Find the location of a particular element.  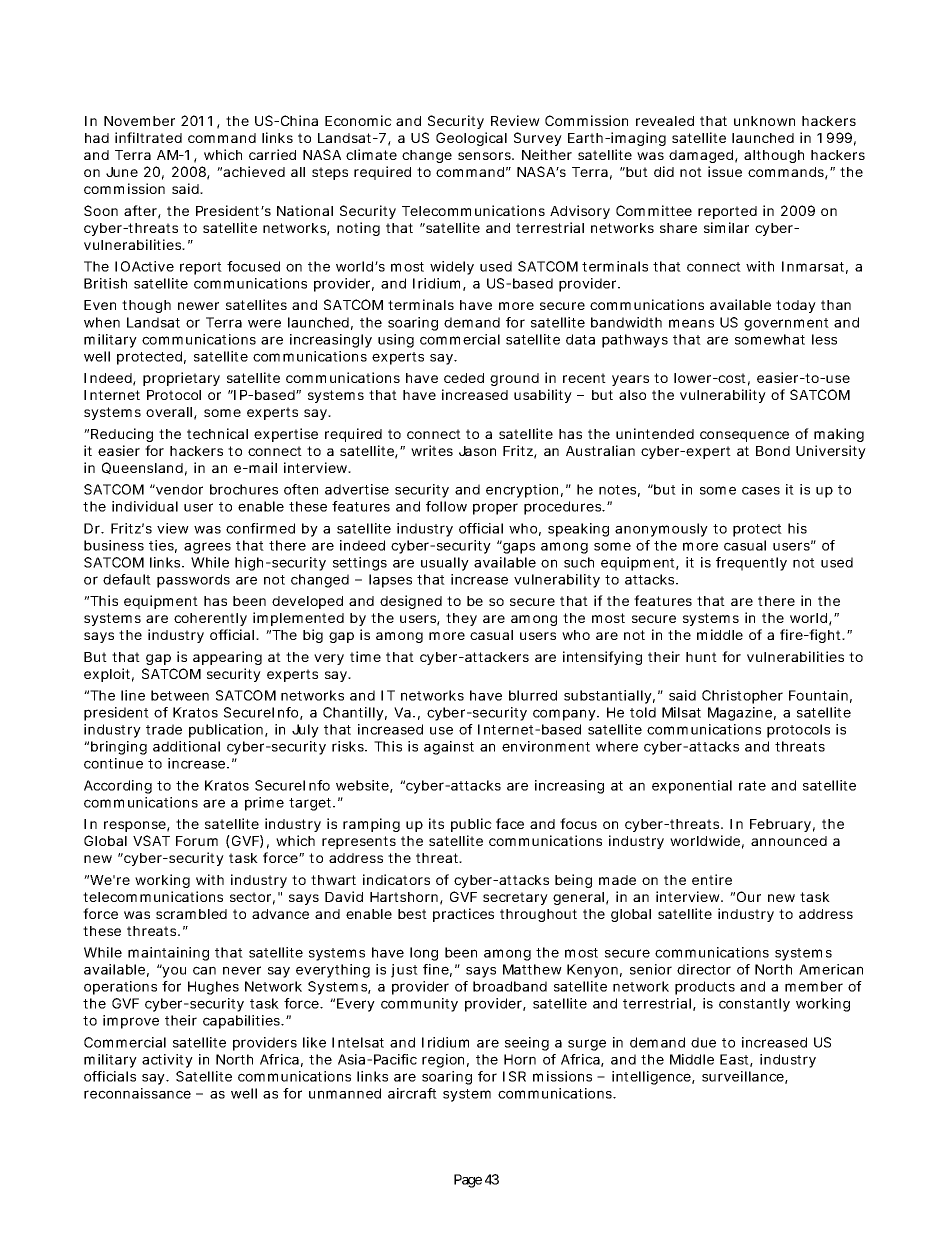

ramping is located at coordinates (371, 825).
